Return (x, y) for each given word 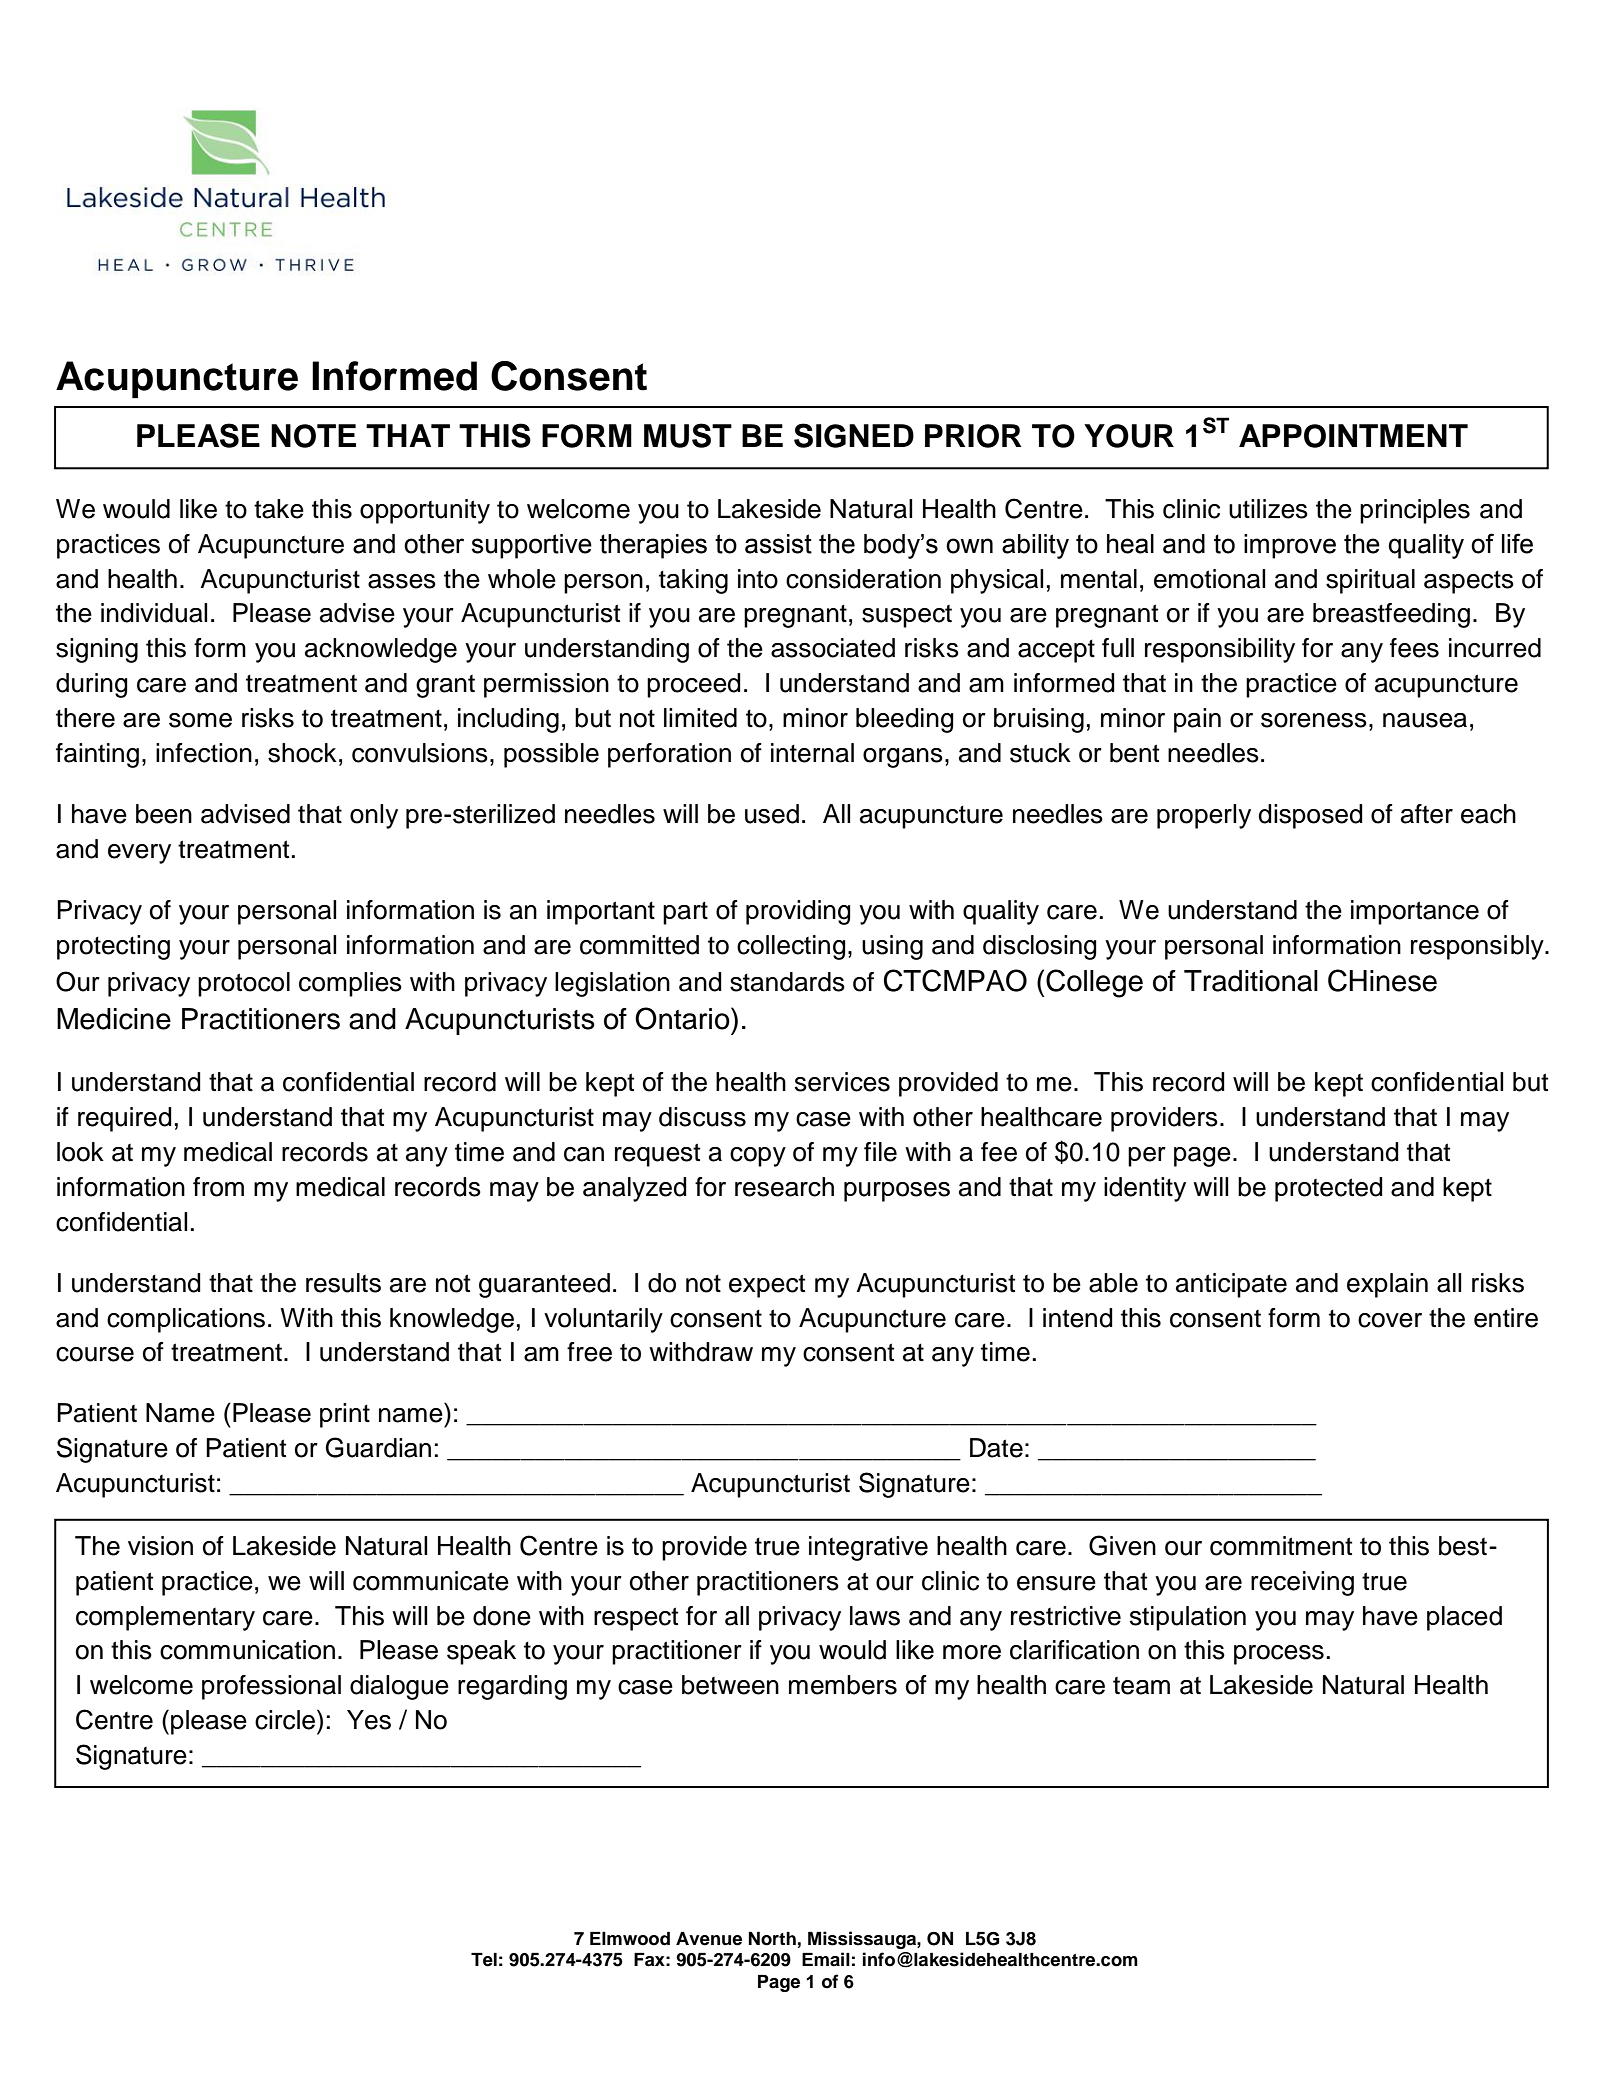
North (772, 1939)
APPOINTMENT (1353, 436)
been (164, 814)
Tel (484, 1960)
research (784, 1187)
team (1141, 1686)
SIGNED (854, 435)
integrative (868, 1548)
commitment (1281, 1546)
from (218, 1187)
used (772, 814)
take (279, 509)
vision (160, 1546)
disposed (1311, 816)
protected (1329, 1189)
